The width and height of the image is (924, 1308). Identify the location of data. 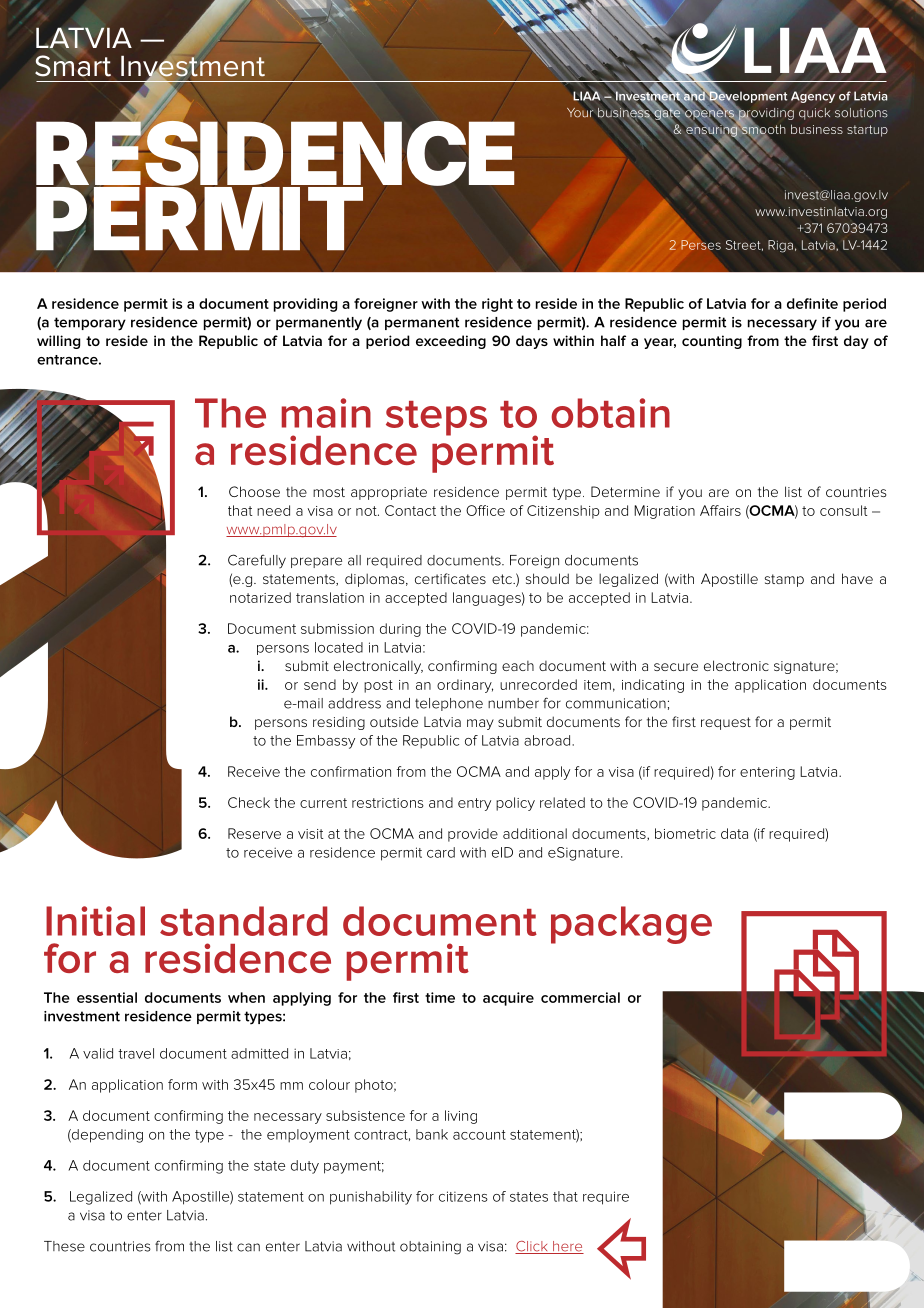
(734, 833).
